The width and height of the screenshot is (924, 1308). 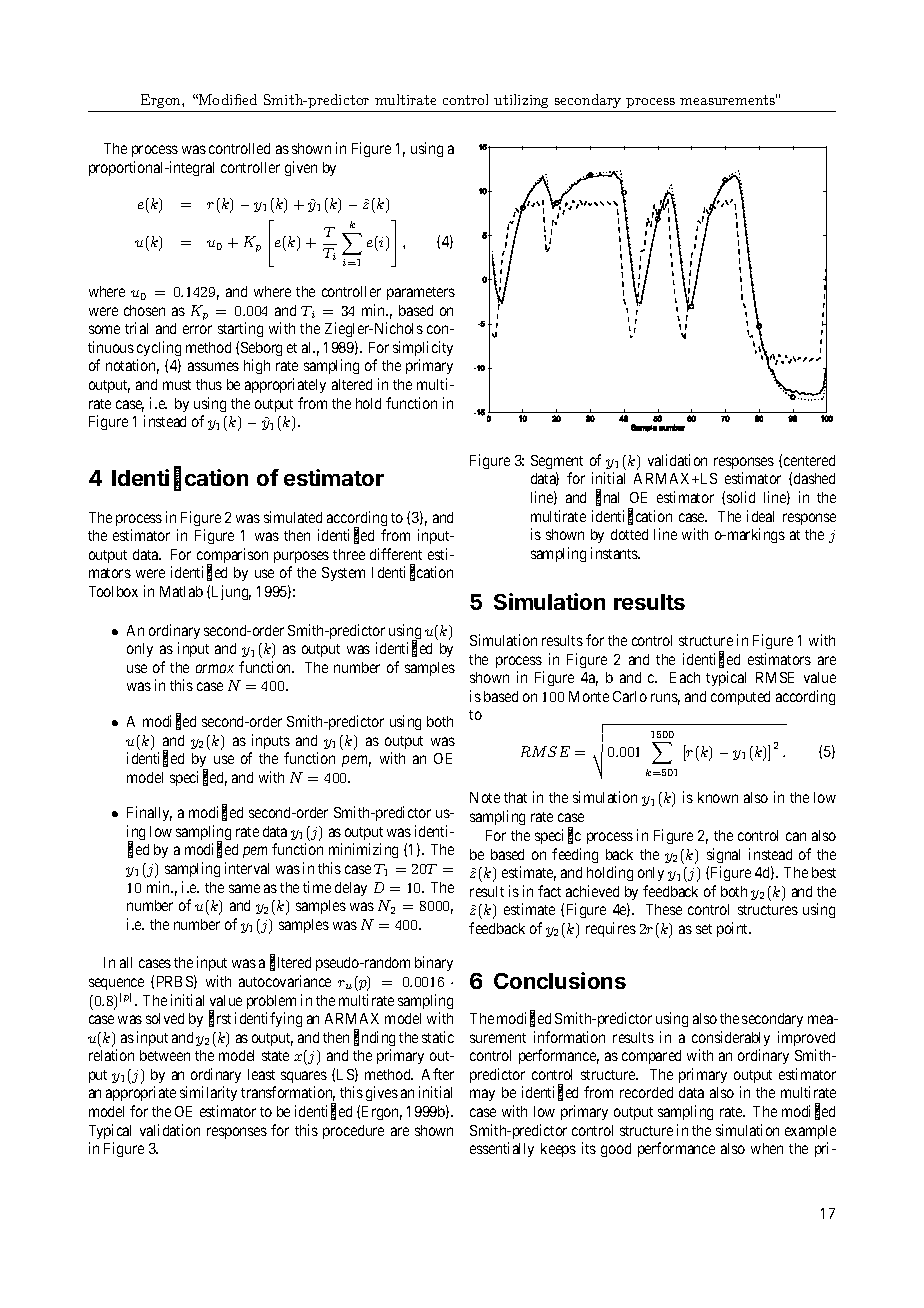 What do you see at coordinates (301, 168) in the screenshot?
I see `given` at bounding box center [301, 168].
